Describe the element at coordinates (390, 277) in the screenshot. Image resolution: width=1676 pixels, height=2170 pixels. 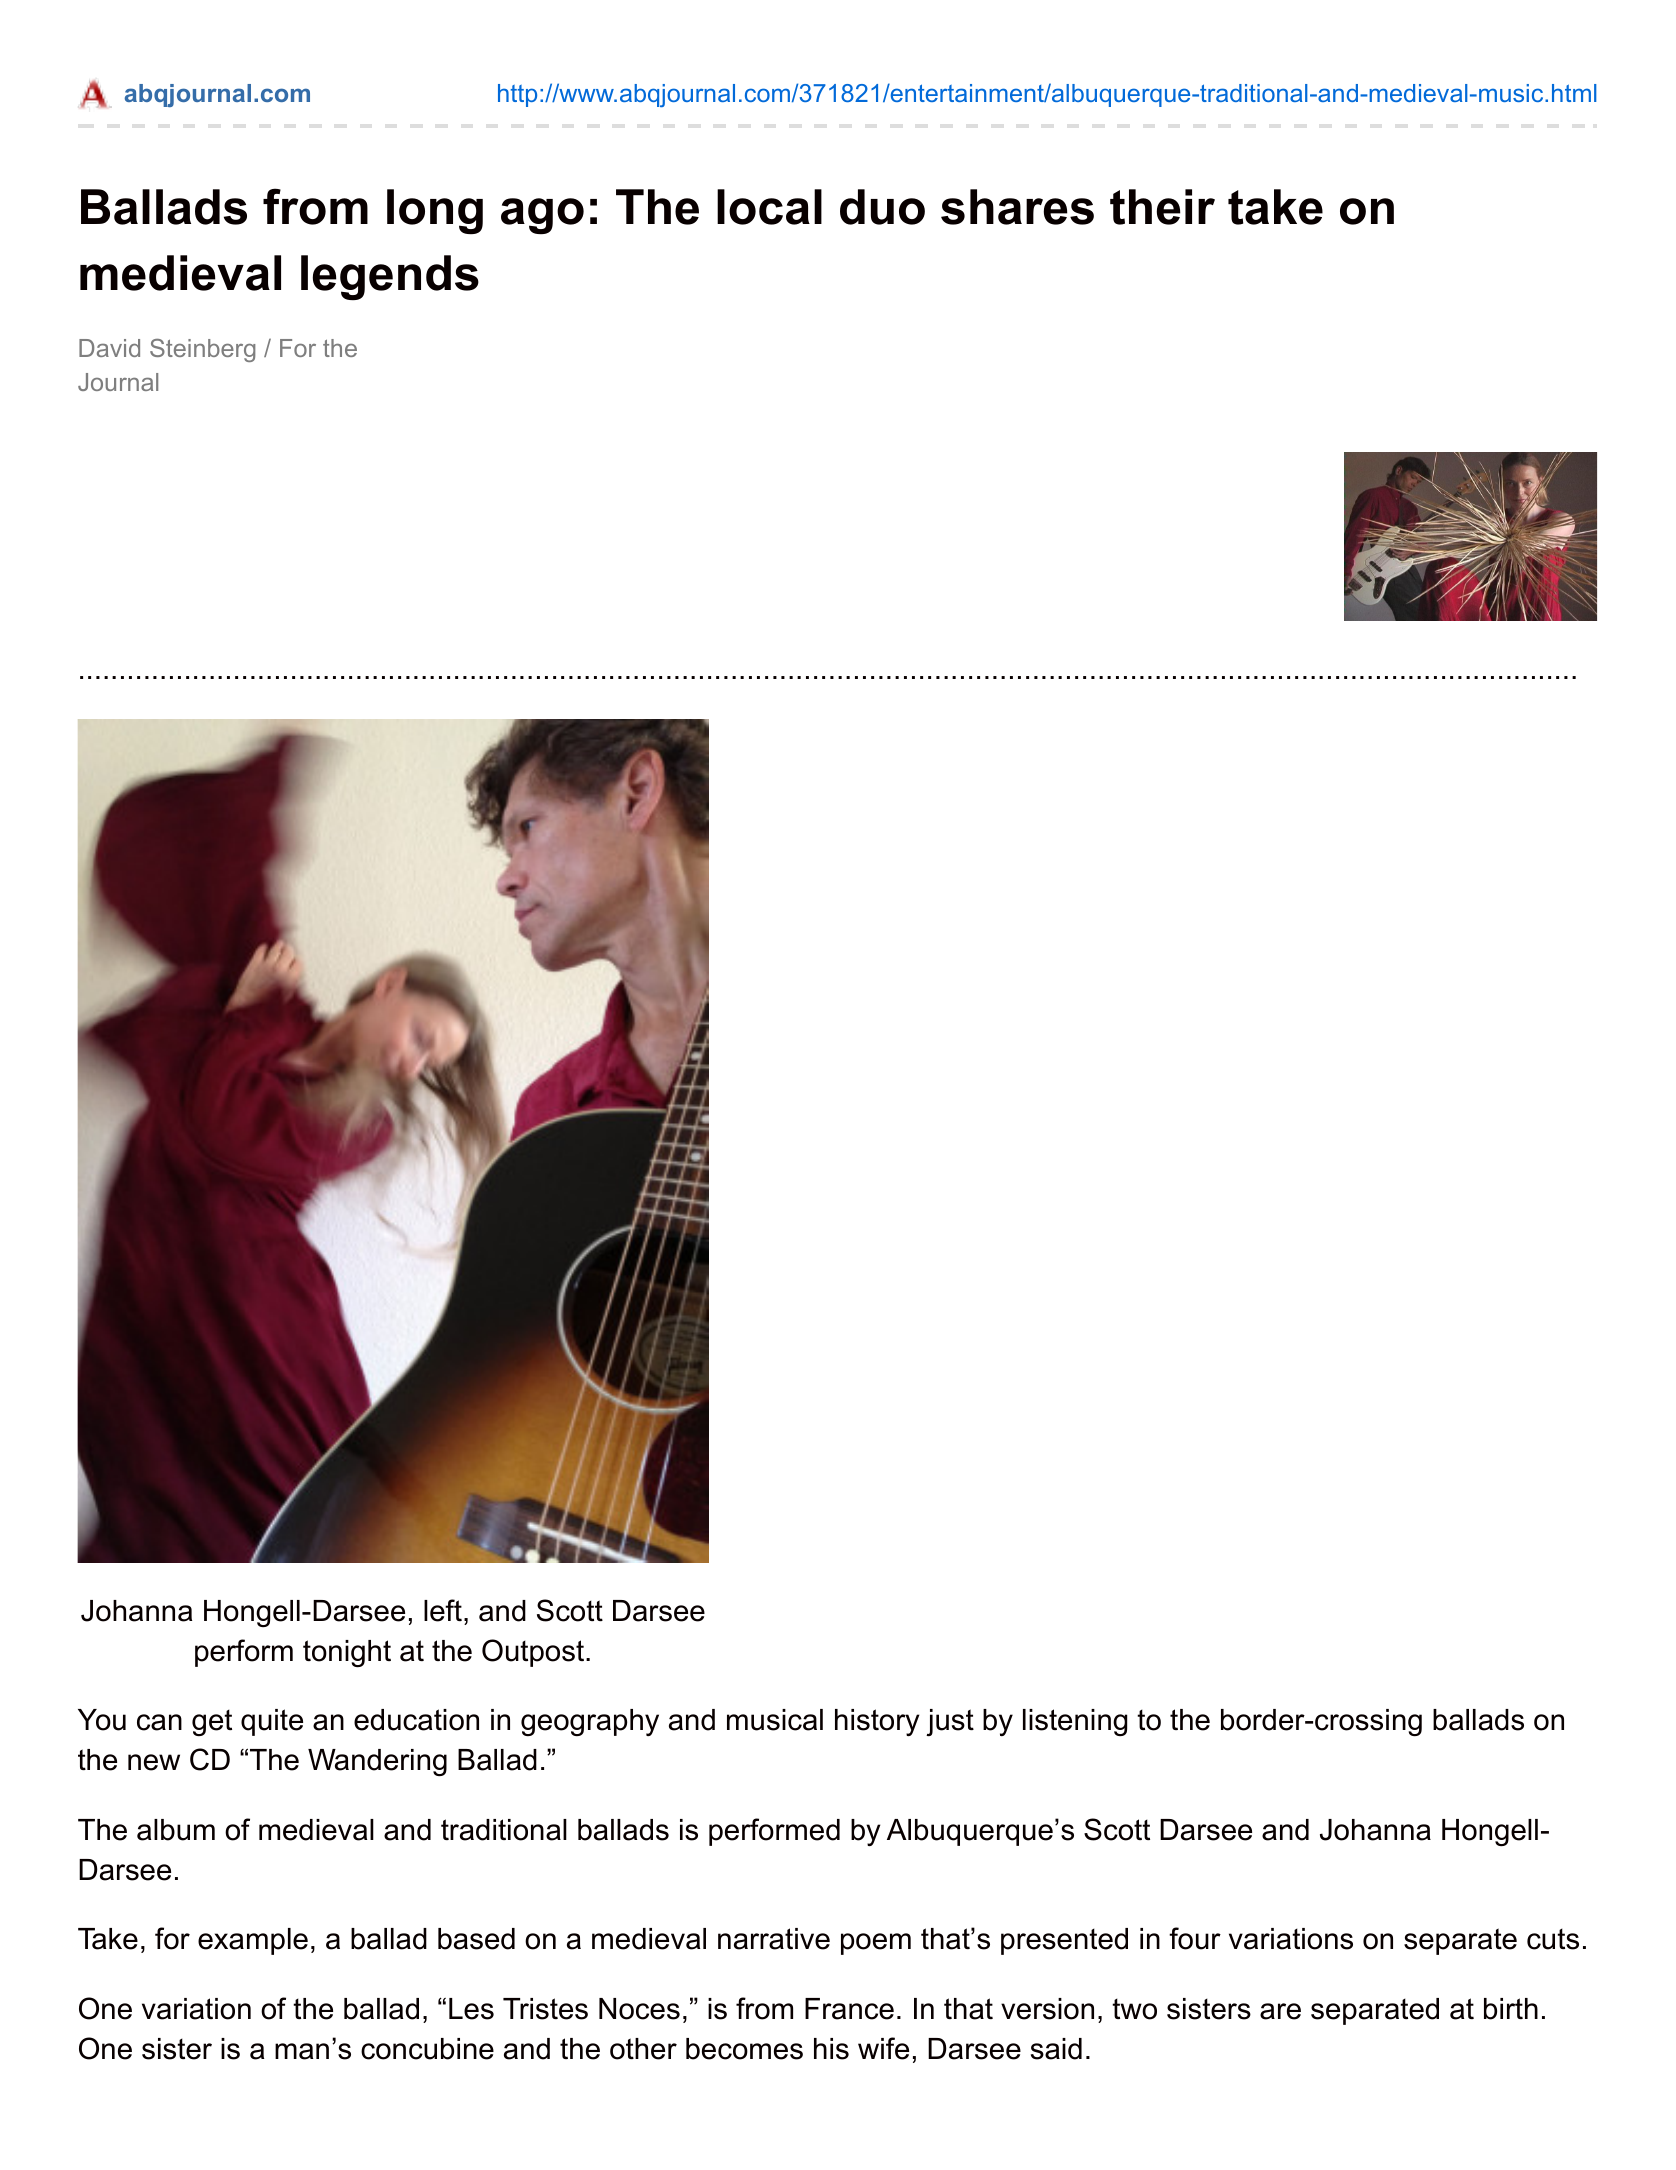
I see `legends` at that location.
